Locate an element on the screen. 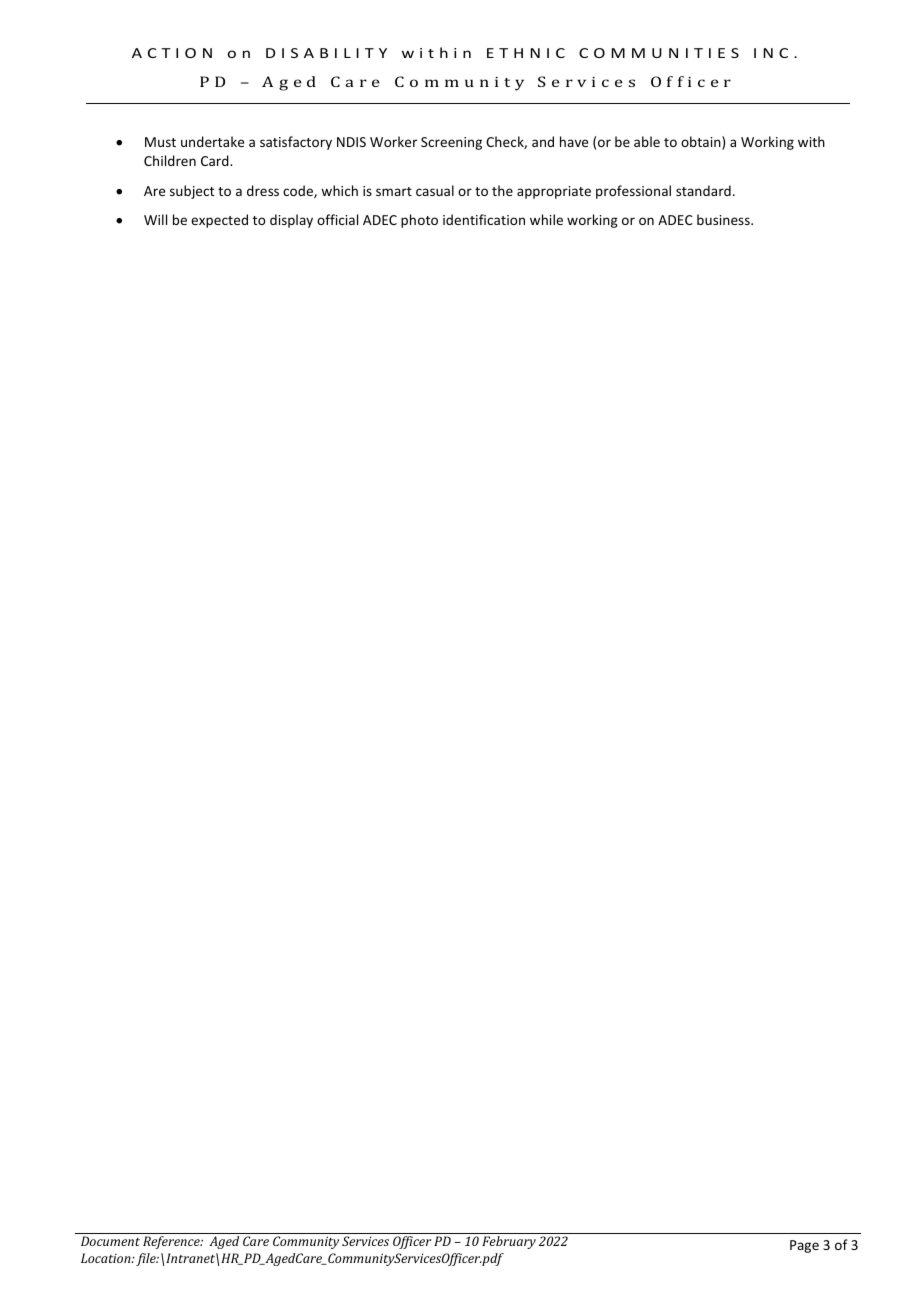 The height and width of the screenshot is (1309, 924). Location is located at coordinates (107, 1258).
